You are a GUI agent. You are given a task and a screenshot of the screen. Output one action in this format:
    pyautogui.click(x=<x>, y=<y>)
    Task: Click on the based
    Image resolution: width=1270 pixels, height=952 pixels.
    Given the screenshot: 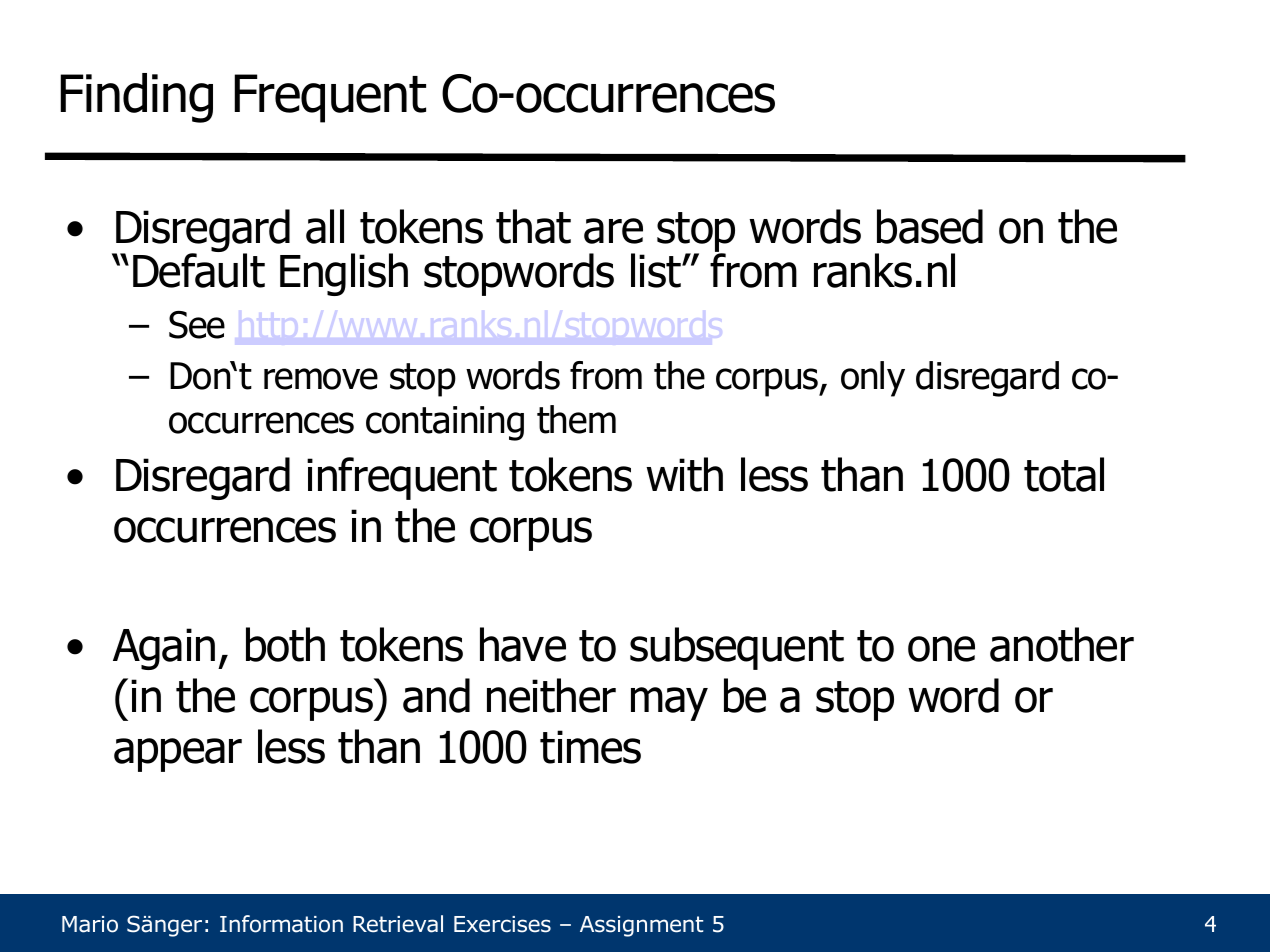 What is the action you would take?
    pyautogui.click(x=930, y=226)
